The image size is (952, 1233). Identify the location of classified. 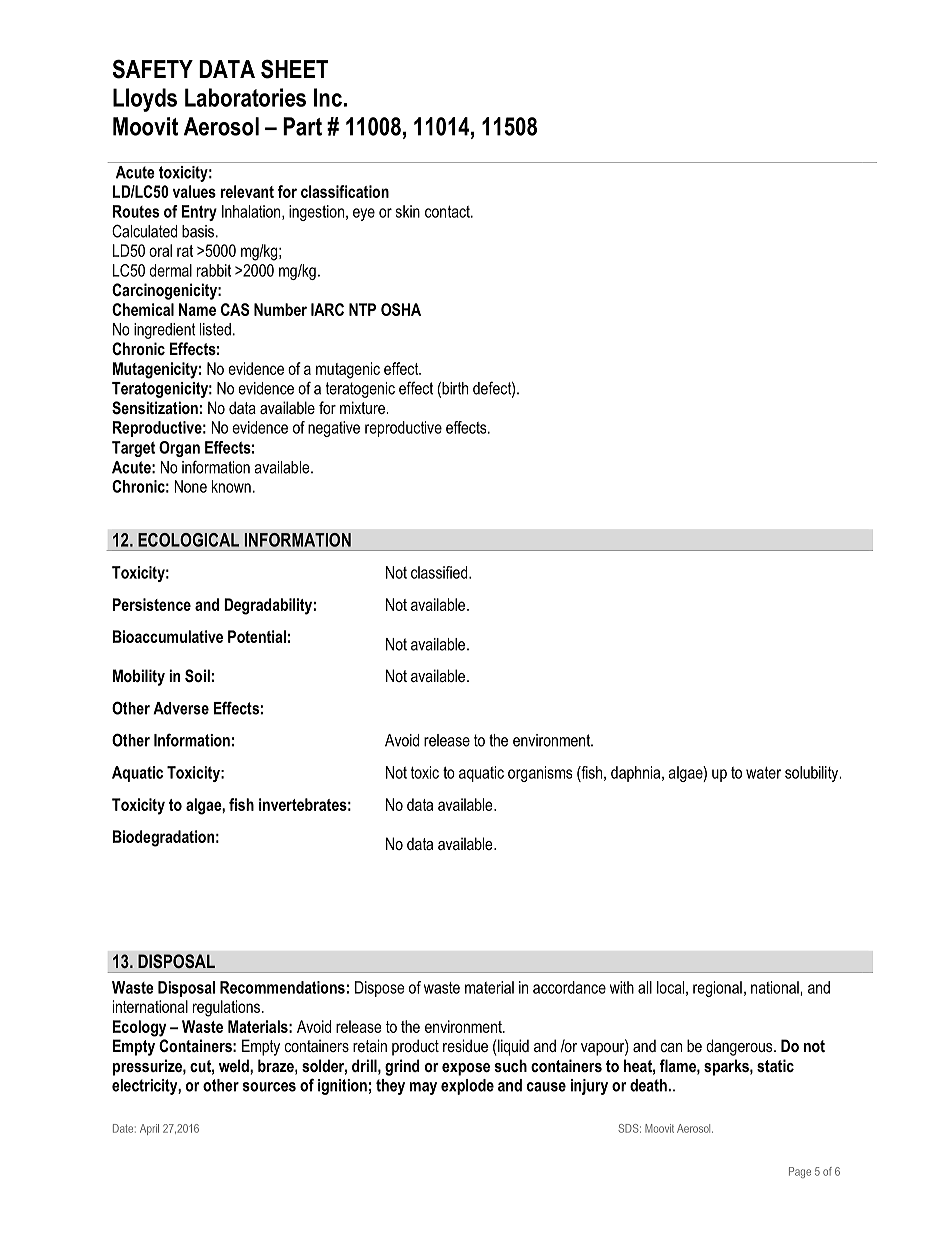
(440, 572).
